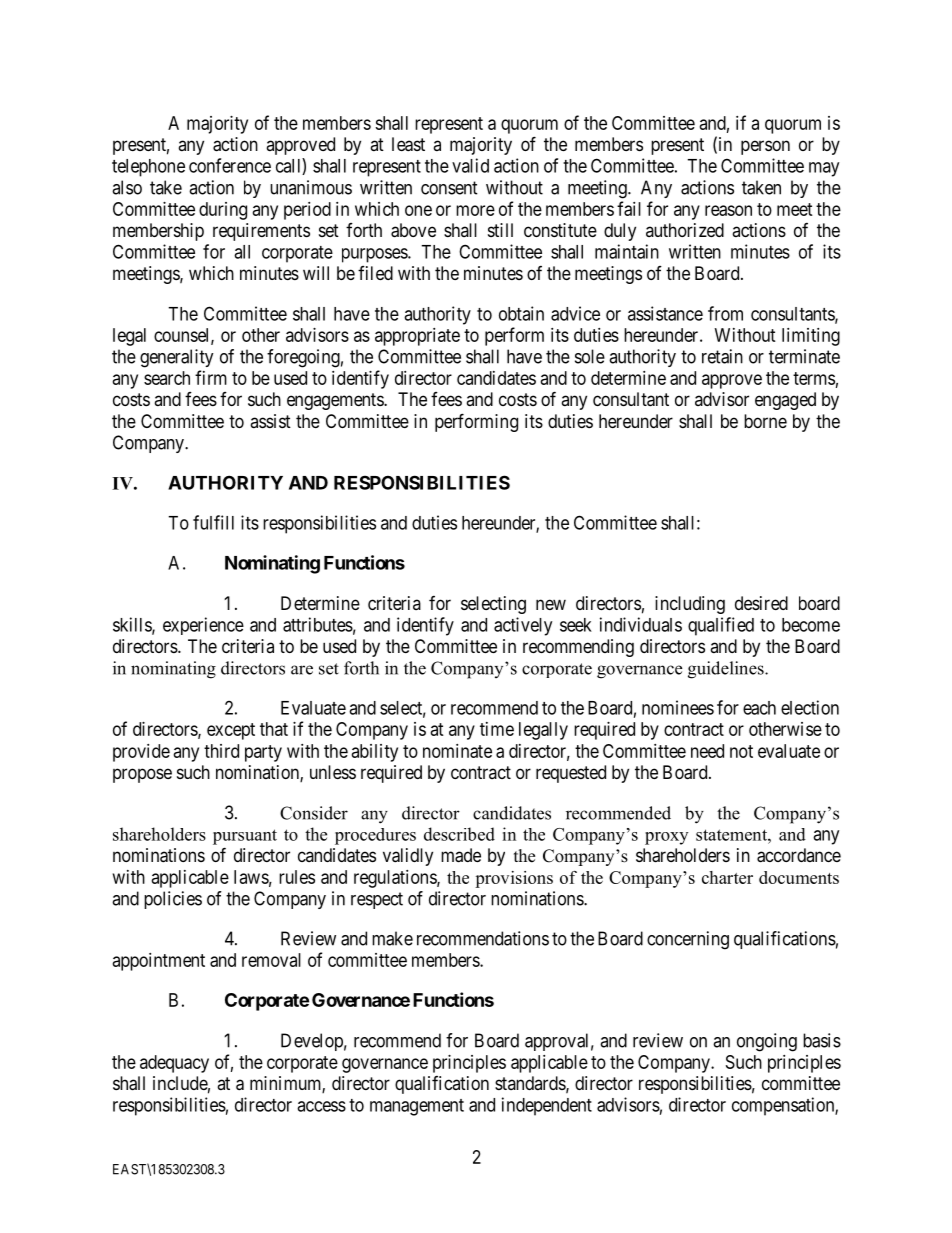 This image has width=952, height=1233. What do you see at coordinates (230, 165) in the image?
I see `conference` at bounding box center [230, 165].
